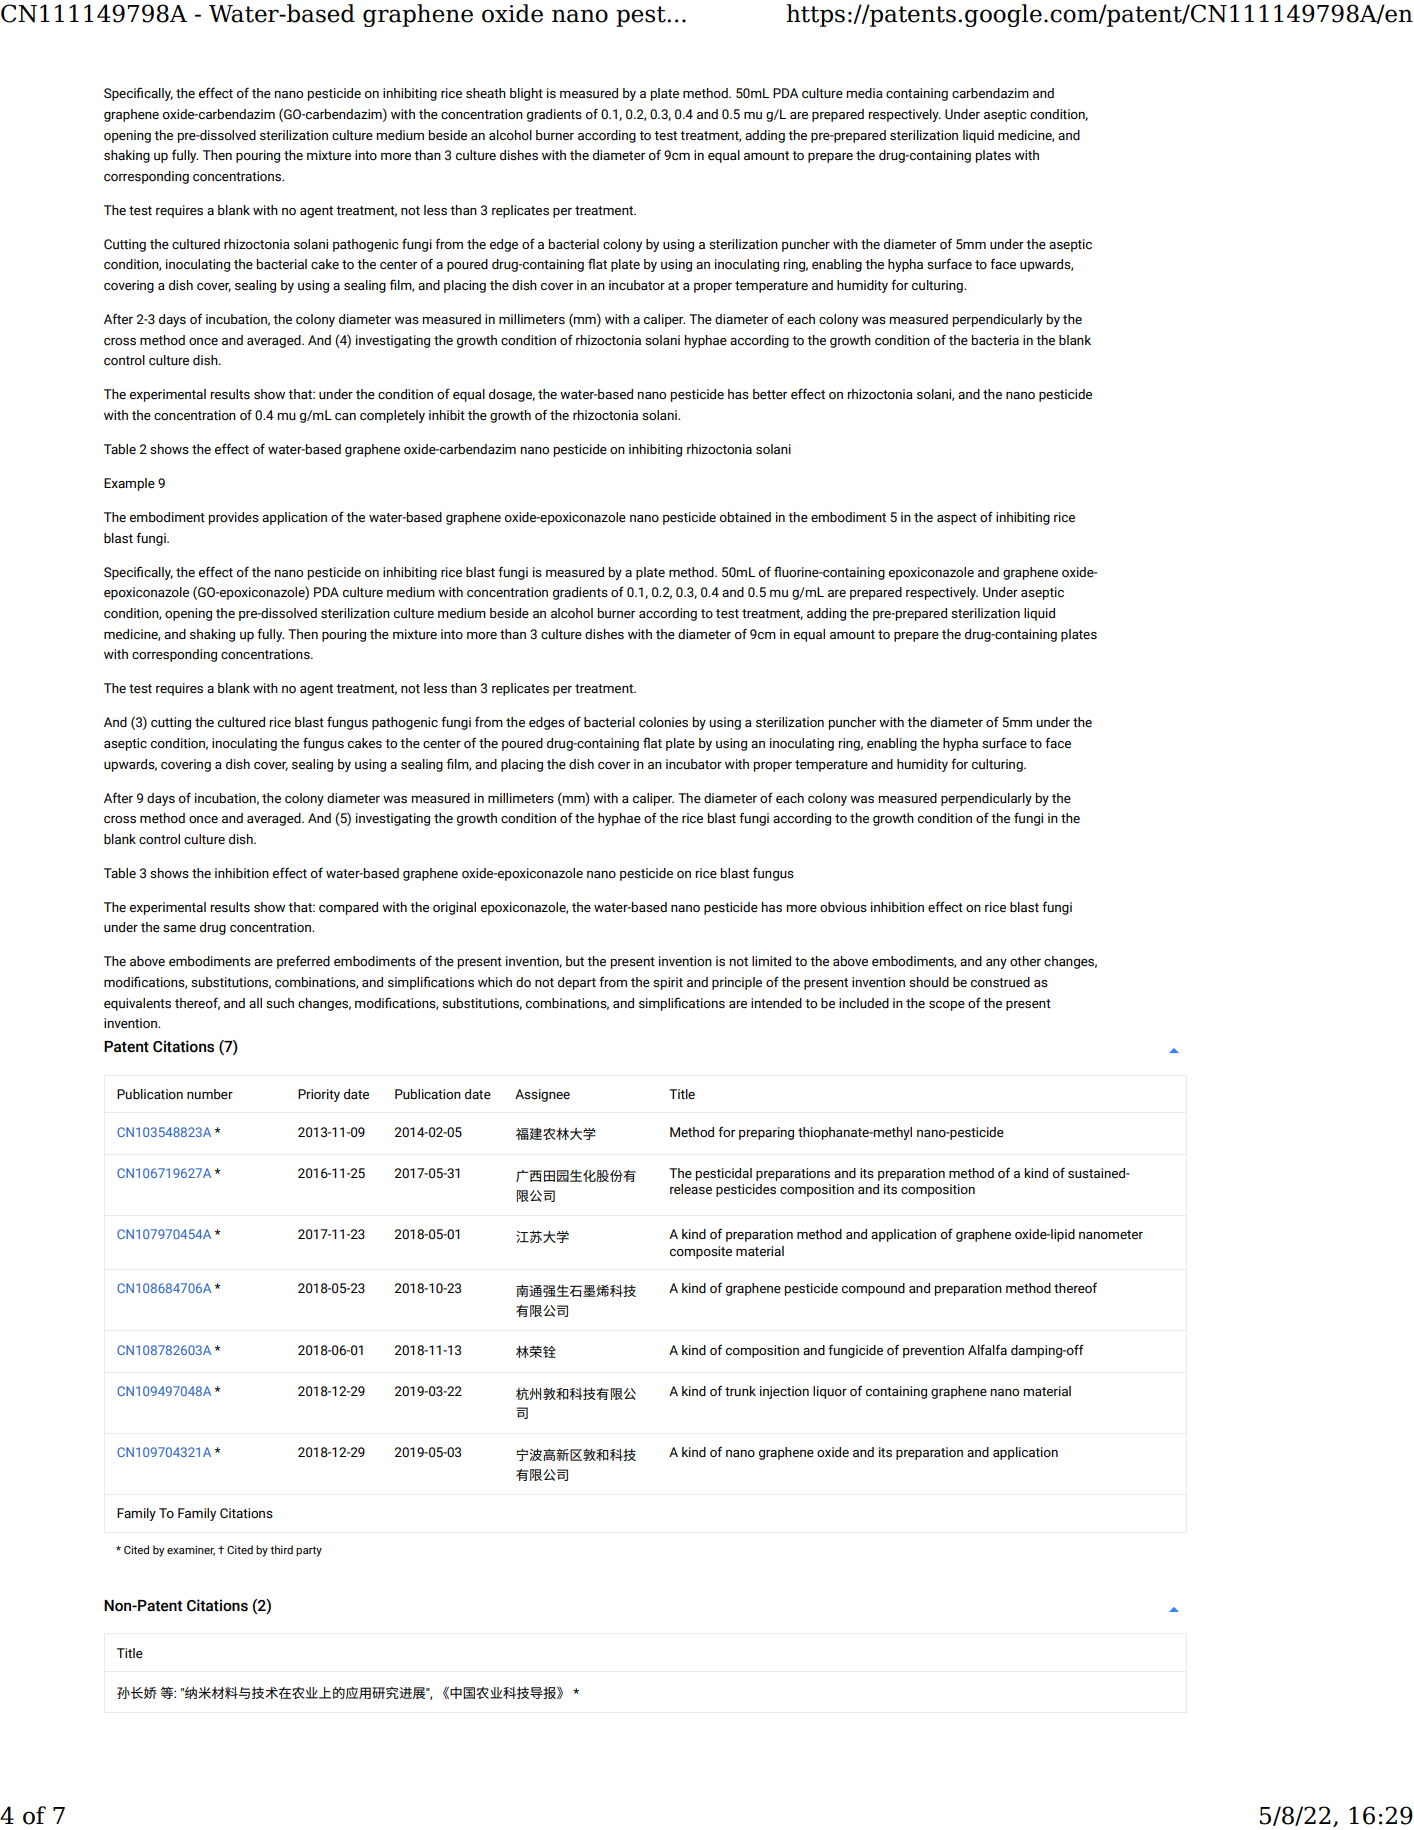 This page has height=1830, width=1414. I want to click on media, so click(864, 93).
